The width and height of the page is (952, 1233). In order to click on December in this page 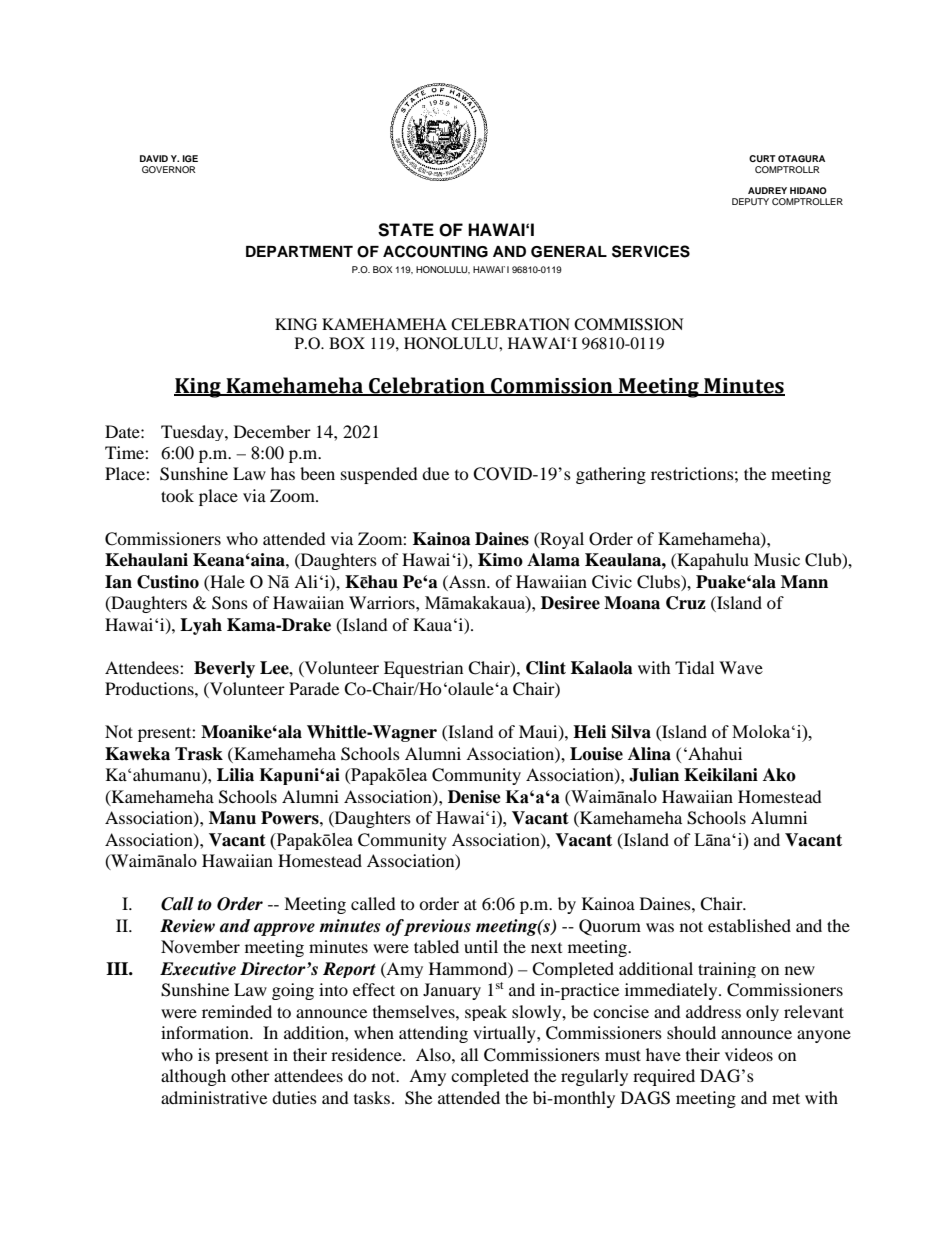, I will do `click(272, 431)`.
